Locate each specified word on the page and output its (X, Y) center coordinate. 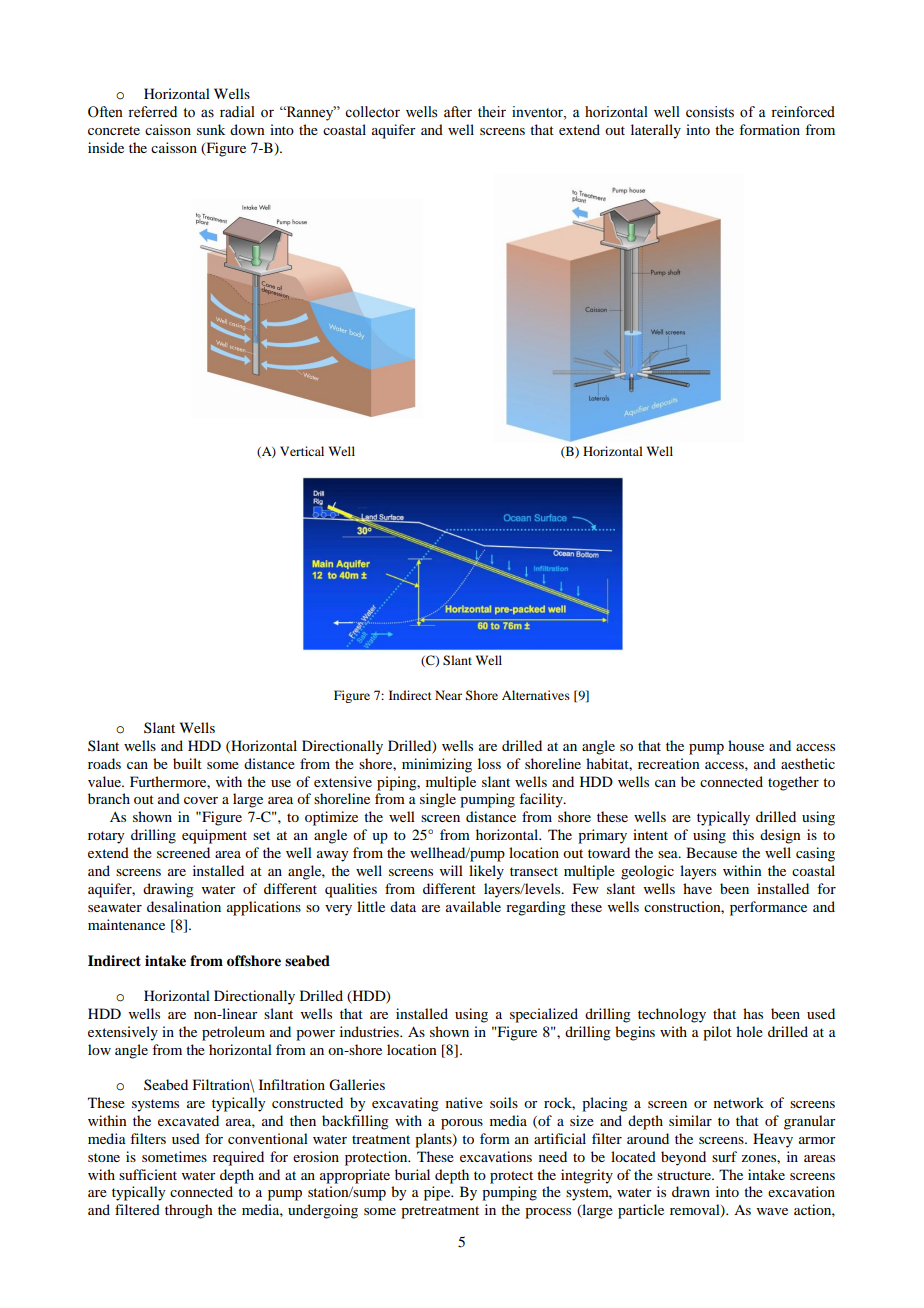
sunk (211, 129)
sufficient (148, 1174)
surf (724, 1156)
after (458, 112)
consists (710, 112)
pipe (438, 1193)
